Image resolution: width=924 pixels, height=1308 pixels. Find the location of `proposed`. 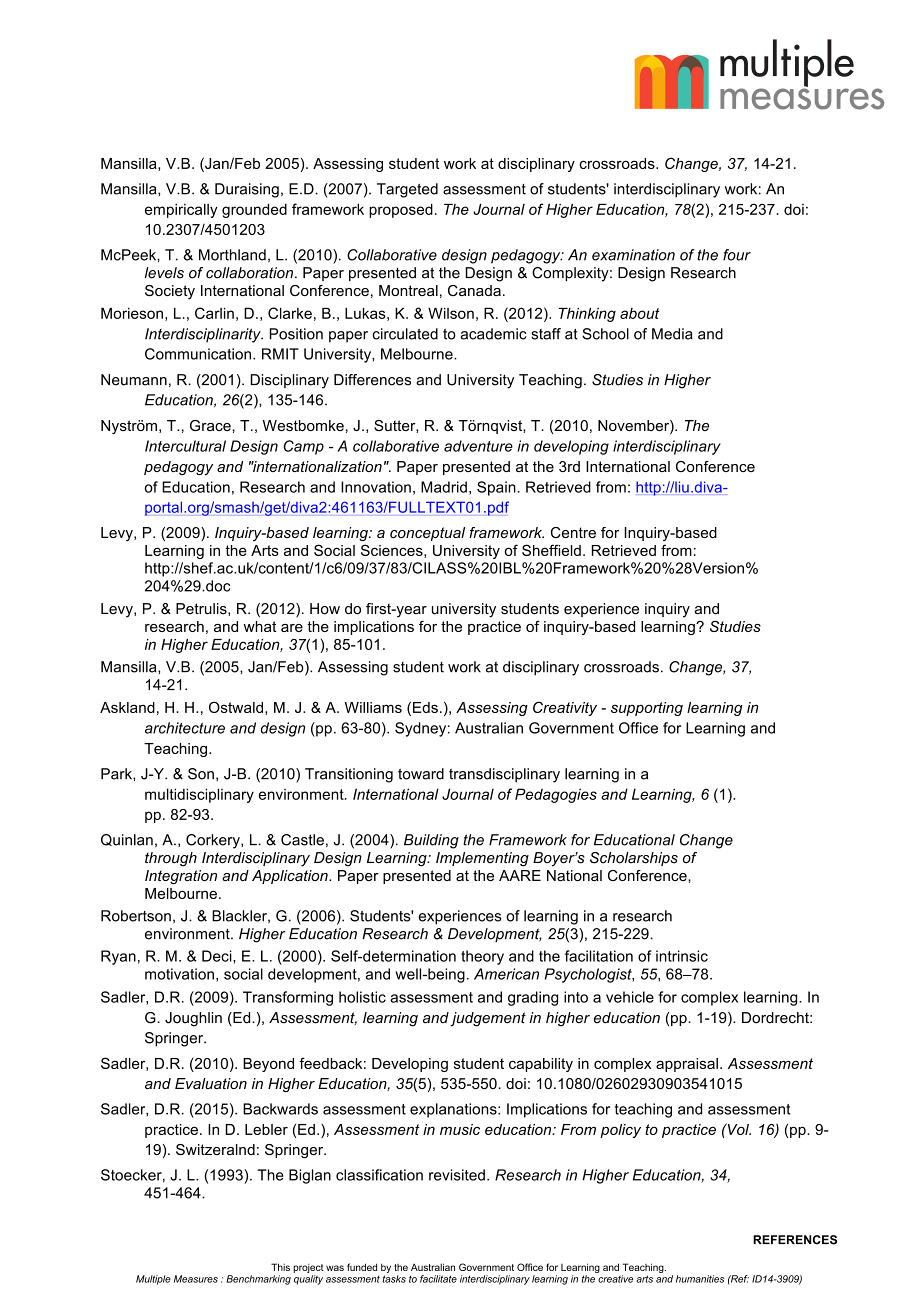

proposed is located at coordinates (401, 210).
